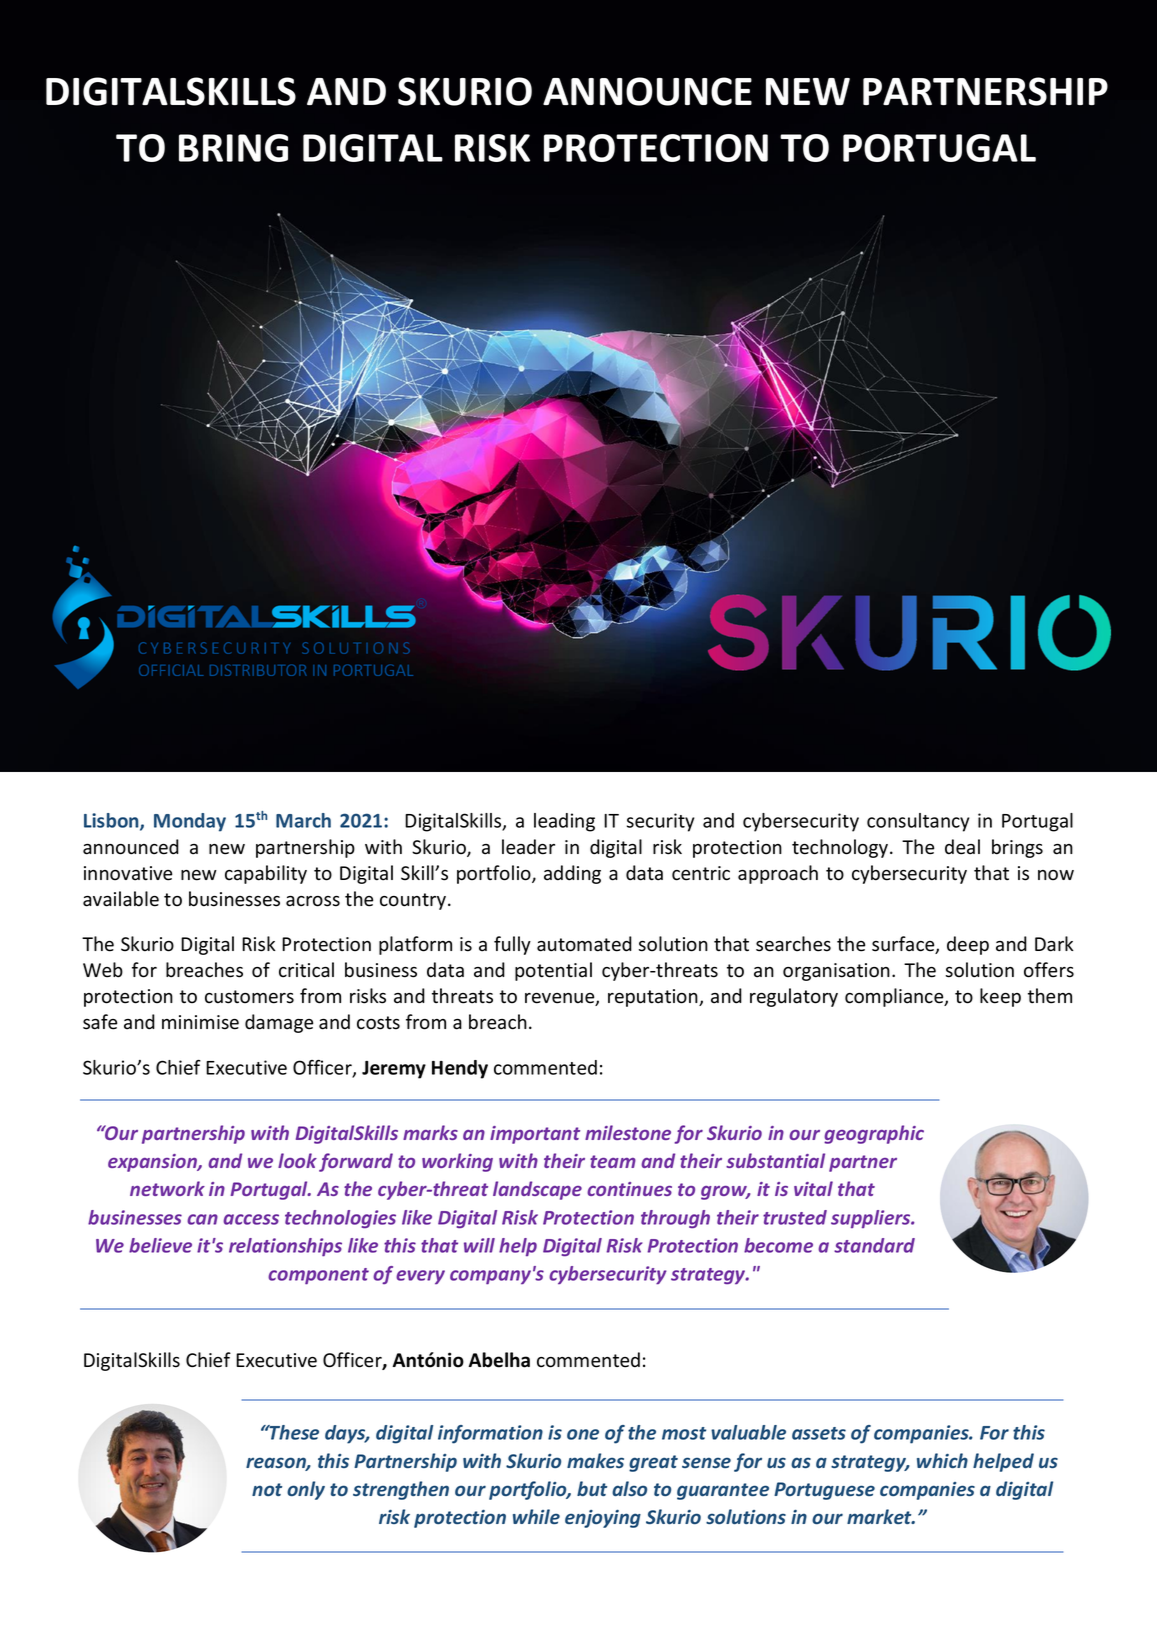 The image size is (1157, 1636). What do you see at coordinates (592, 1488) in the image?
I see `but` at bounding box center [592, 1488].
